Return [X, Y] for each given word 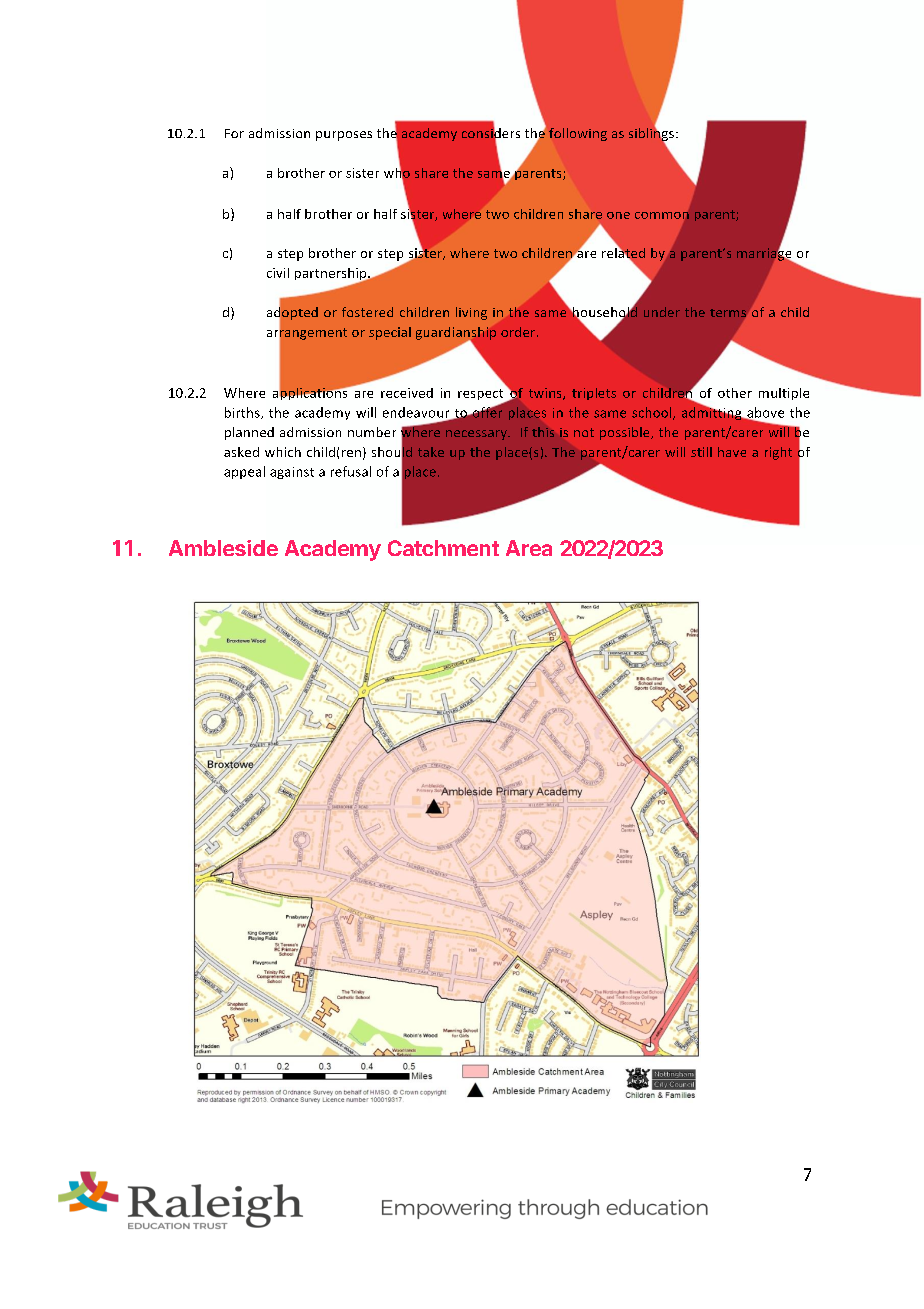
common [662, 215]
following [578, 134]
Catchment [443, 548]
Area [529, 548]
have [732, 452]
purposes [344, 136]
